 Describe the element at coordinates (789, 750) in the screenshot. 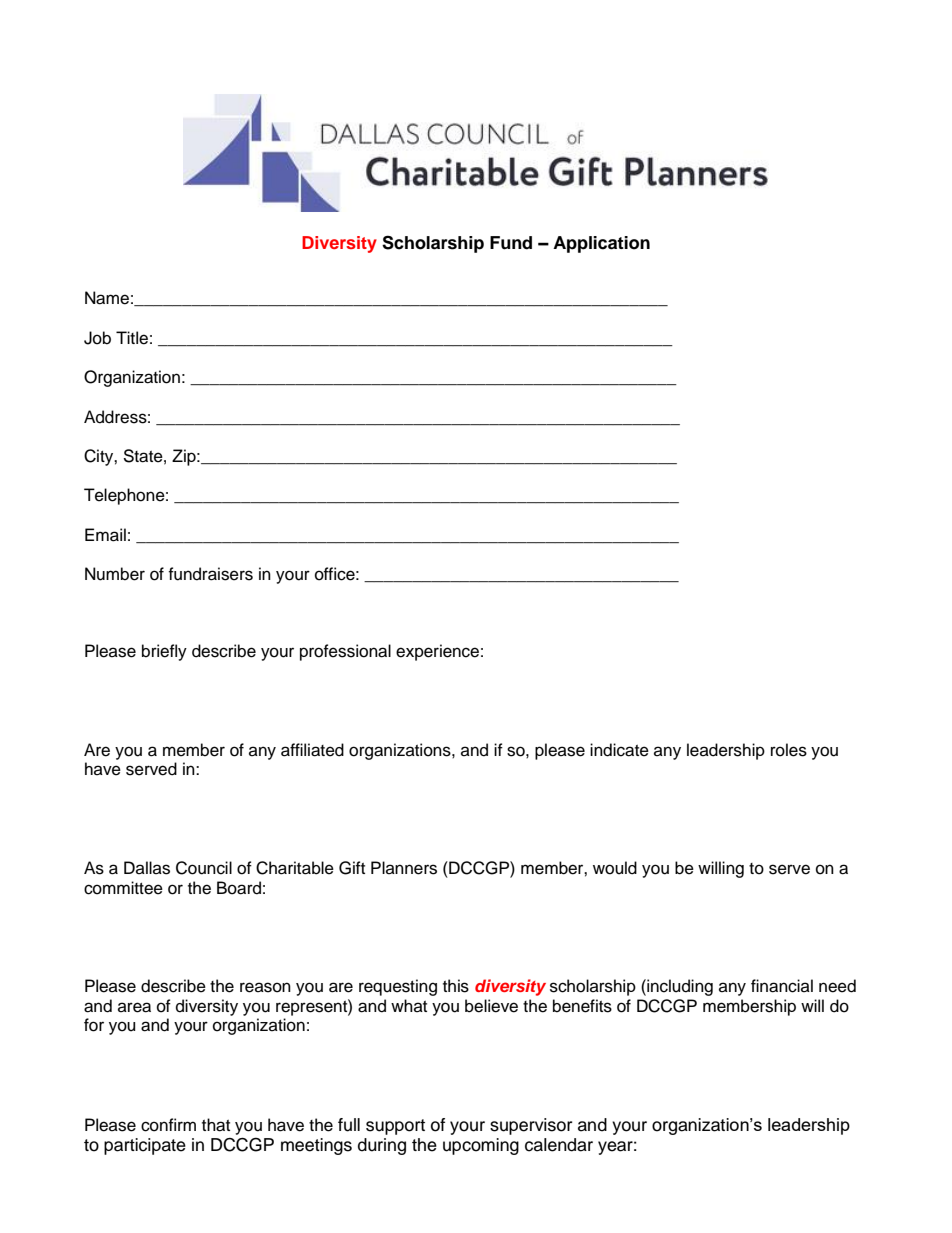

I see `roles` at that location.
